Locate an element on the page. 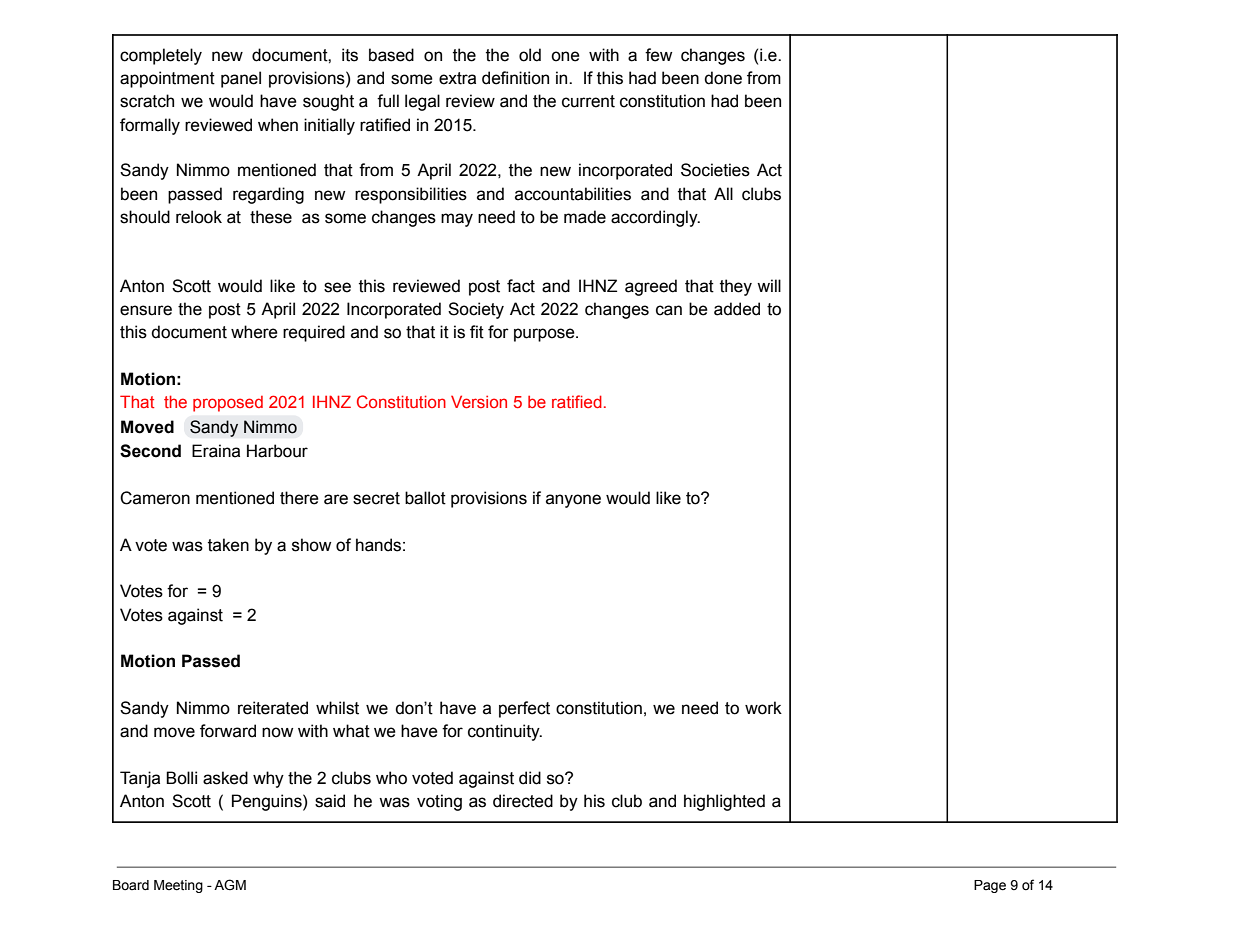 The height and width of the image is (952, 1233). AGM is located at coordinates (230, 885).
